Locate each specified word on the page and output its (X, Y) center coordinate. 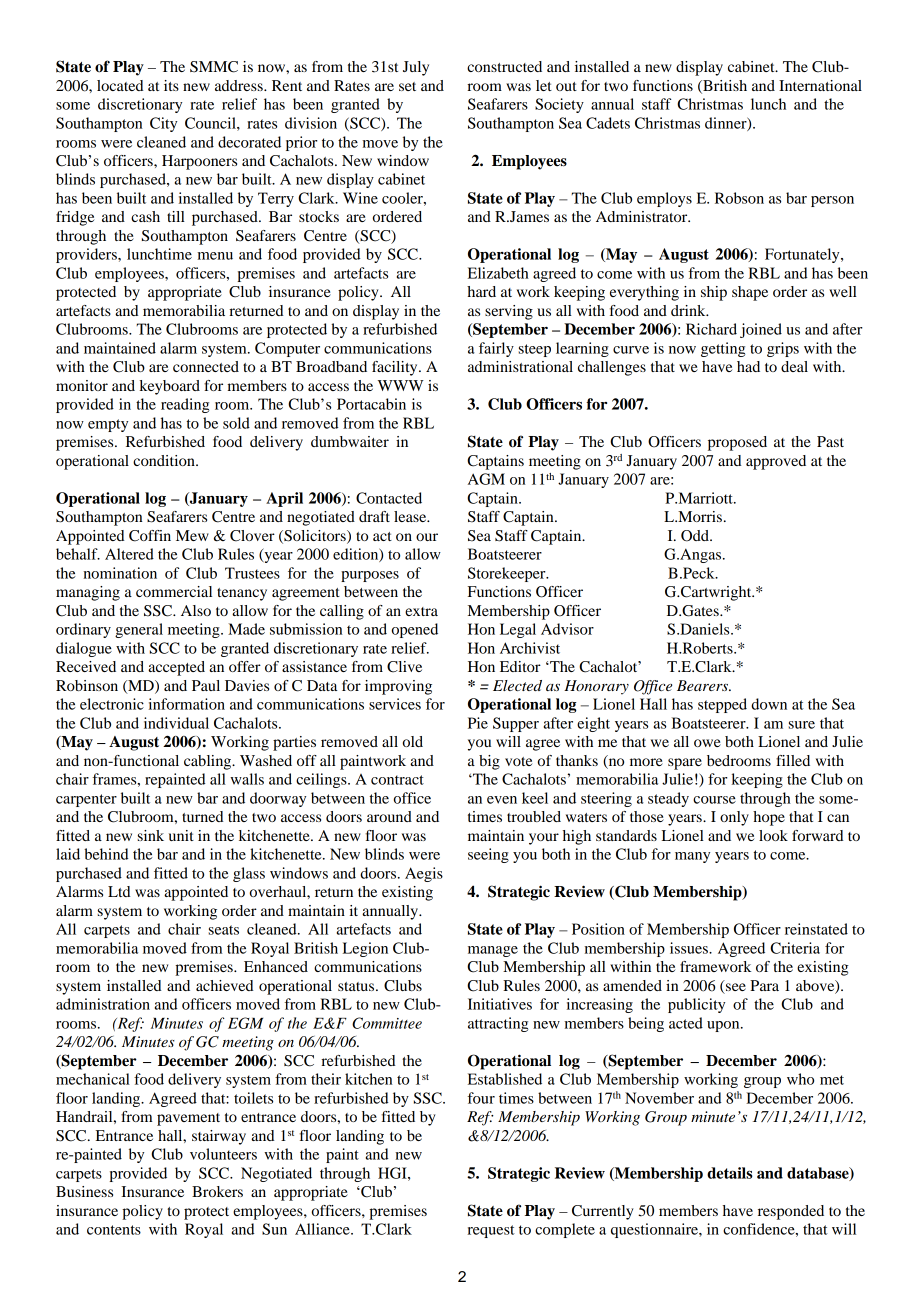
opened (415, 630)
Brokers (217, 1191)
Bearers (704, 685)
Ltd (119, 891)
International (820, 85)
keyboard (170, 387)
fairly (496, 349)
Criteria (795, 948)
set (407, 86)
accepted (176, 668)
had (748, 366)
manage (493, 951)
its (171, 85)
